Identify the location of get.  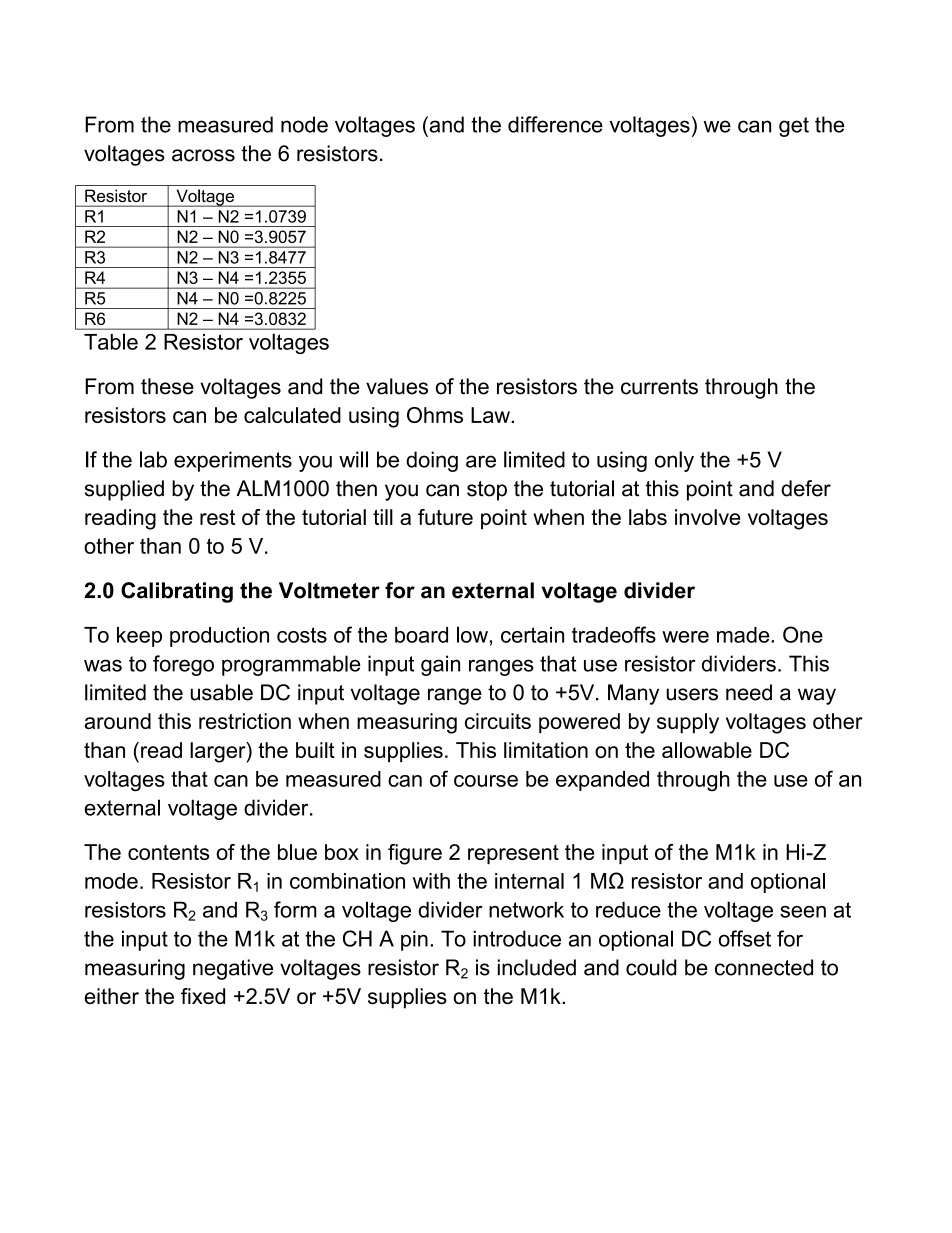
(794, 127).
